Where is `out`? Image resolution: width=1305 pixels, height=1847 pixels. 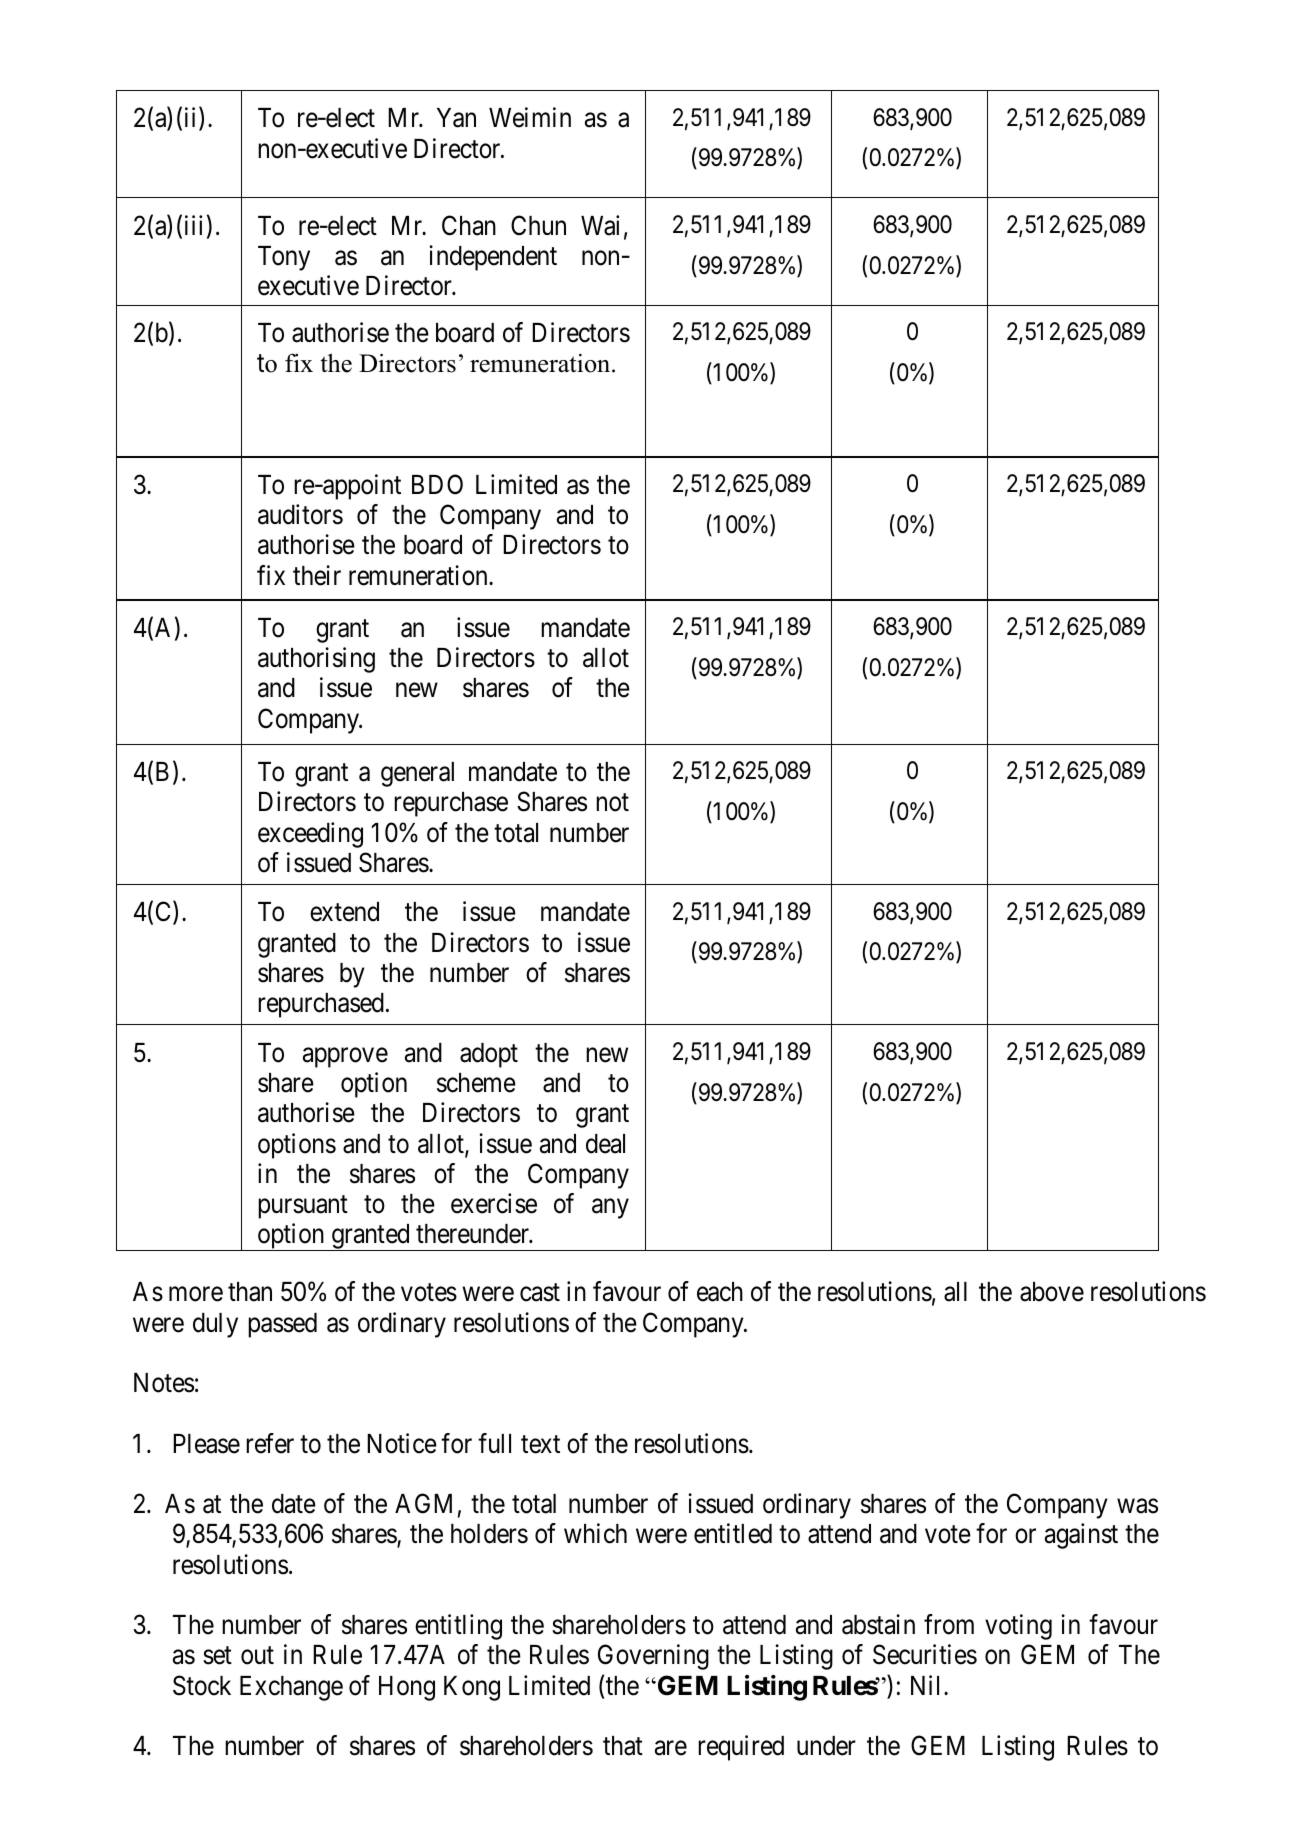
out is located at coordinates (257, 1656).
